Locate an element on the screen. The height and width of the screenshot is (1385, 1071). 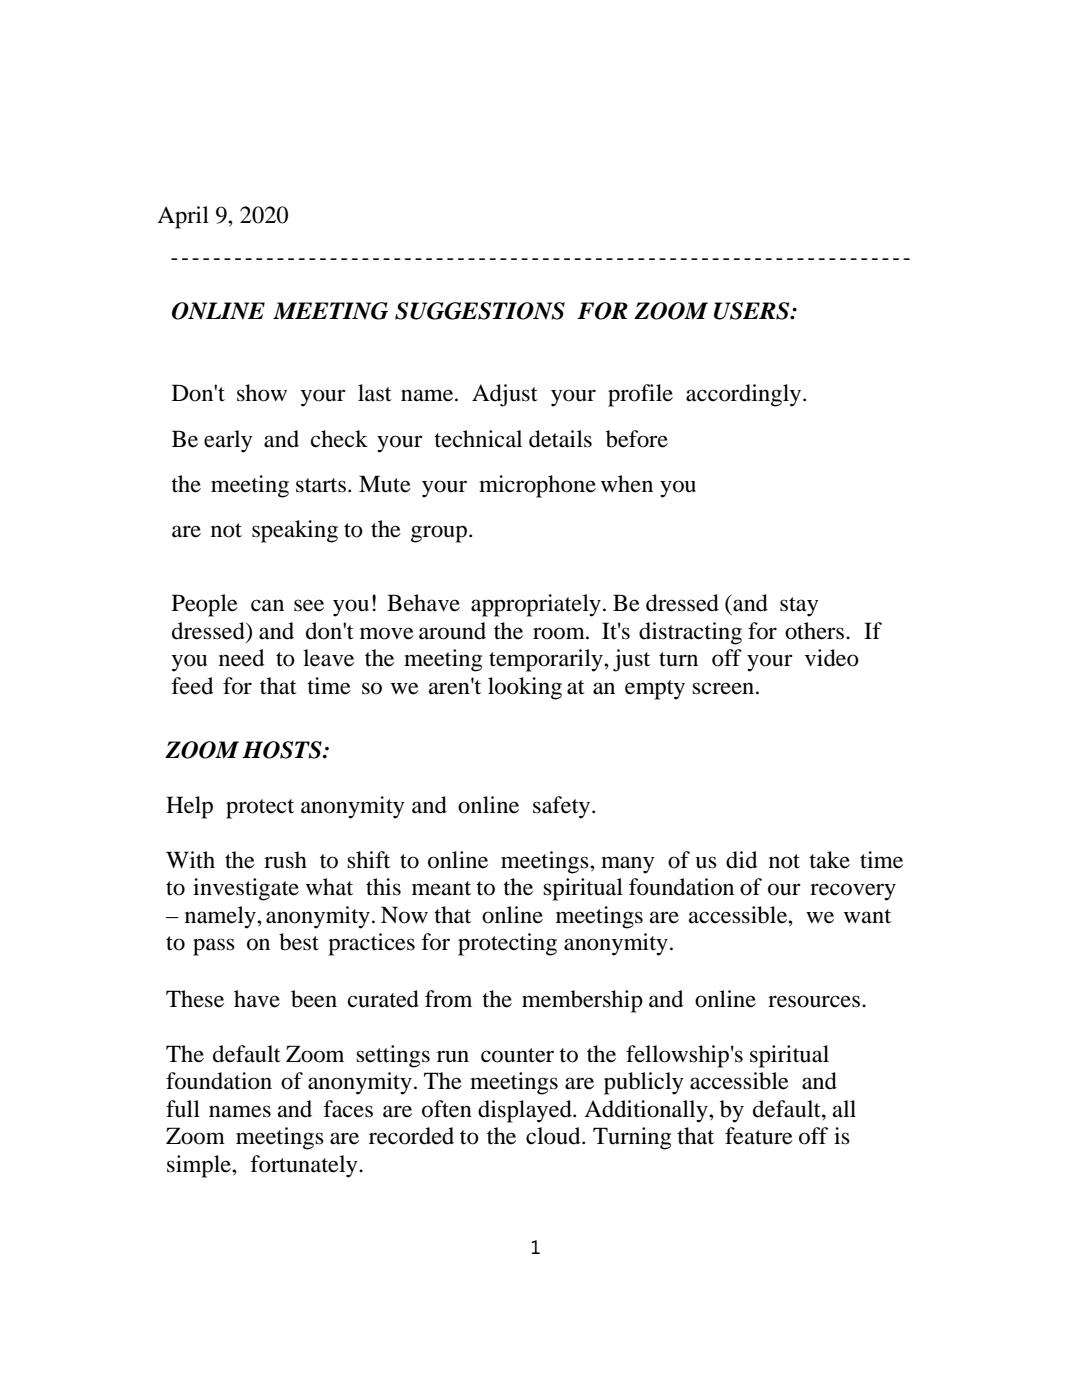
looking is located at coordinates (525, 688).
